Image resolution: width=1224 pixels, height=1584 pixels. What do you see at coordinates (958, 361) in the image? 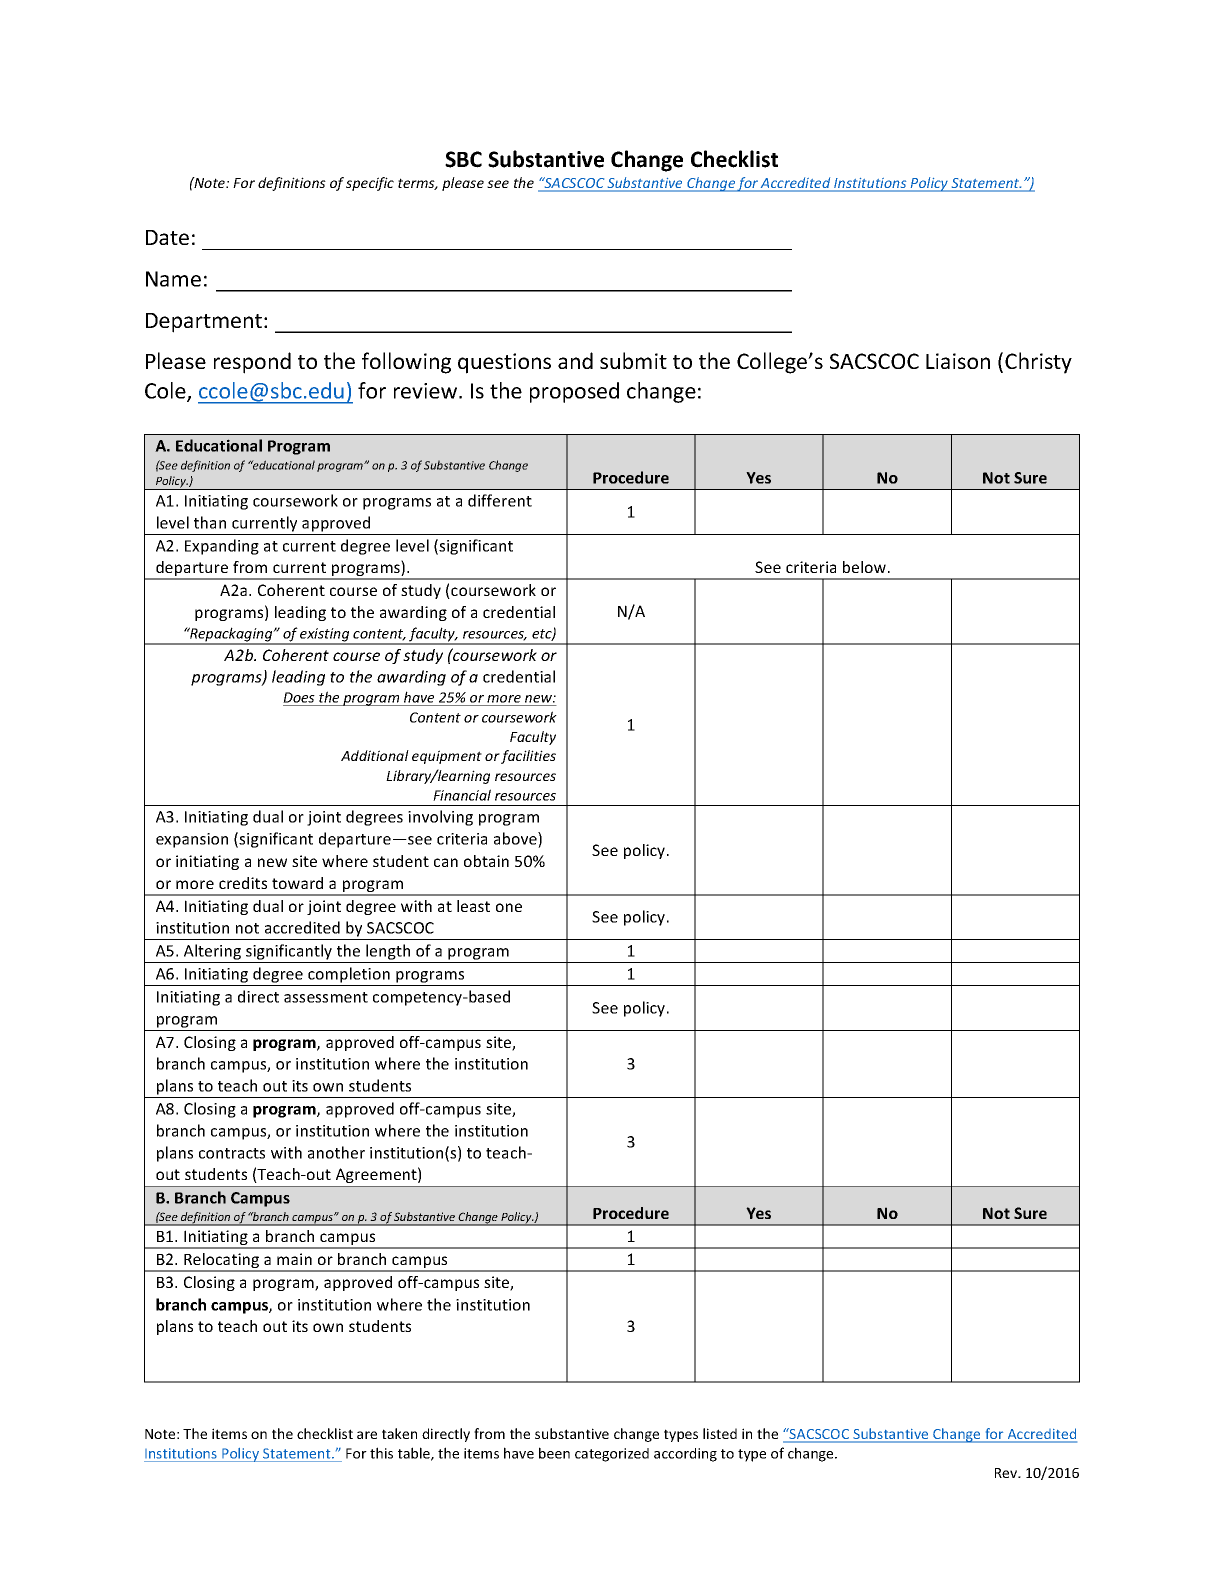
I see `Liaison` at bounding box center [958, 361].
